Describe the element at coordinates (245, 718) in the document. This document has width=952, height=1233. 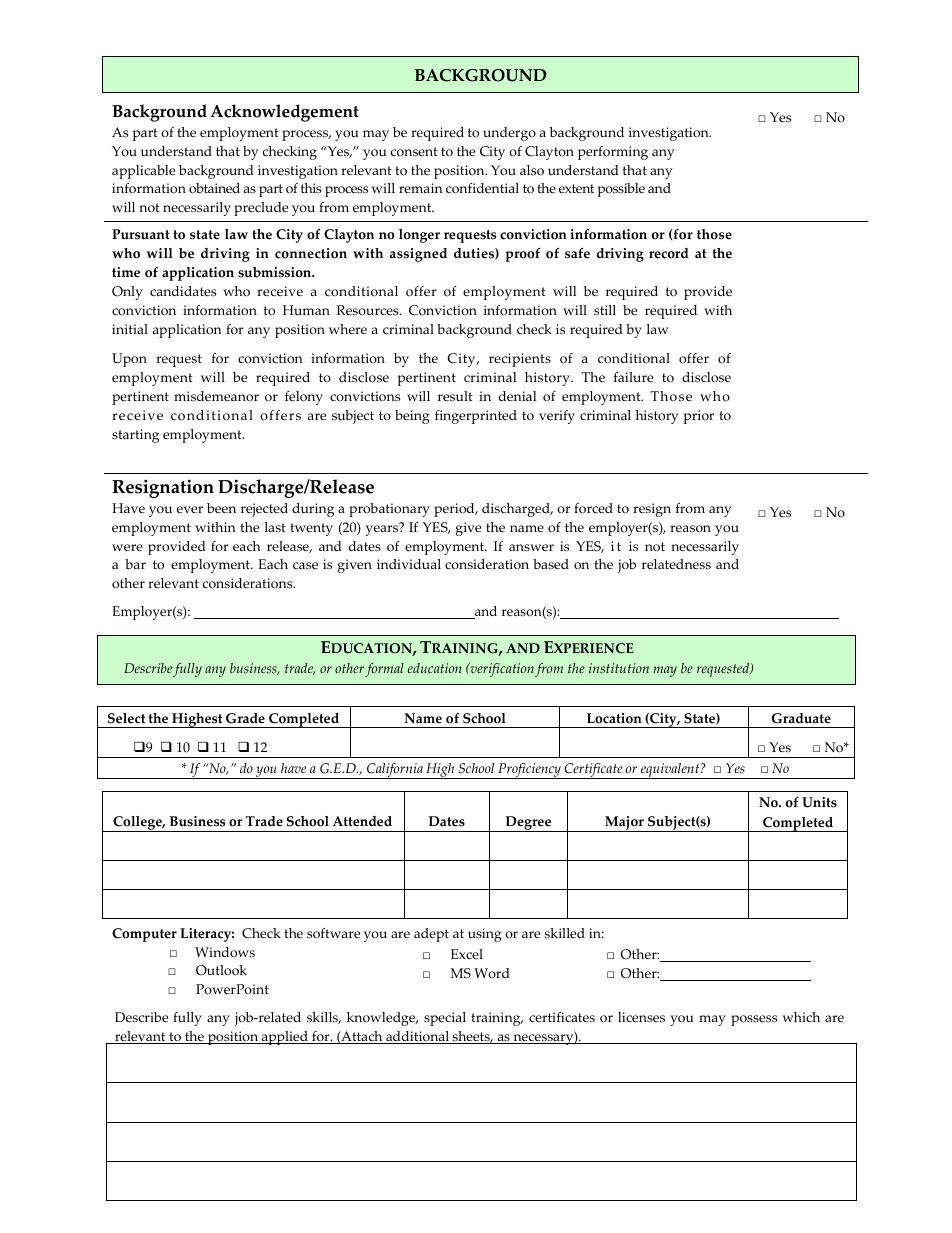
I see `Grade` at that location.
